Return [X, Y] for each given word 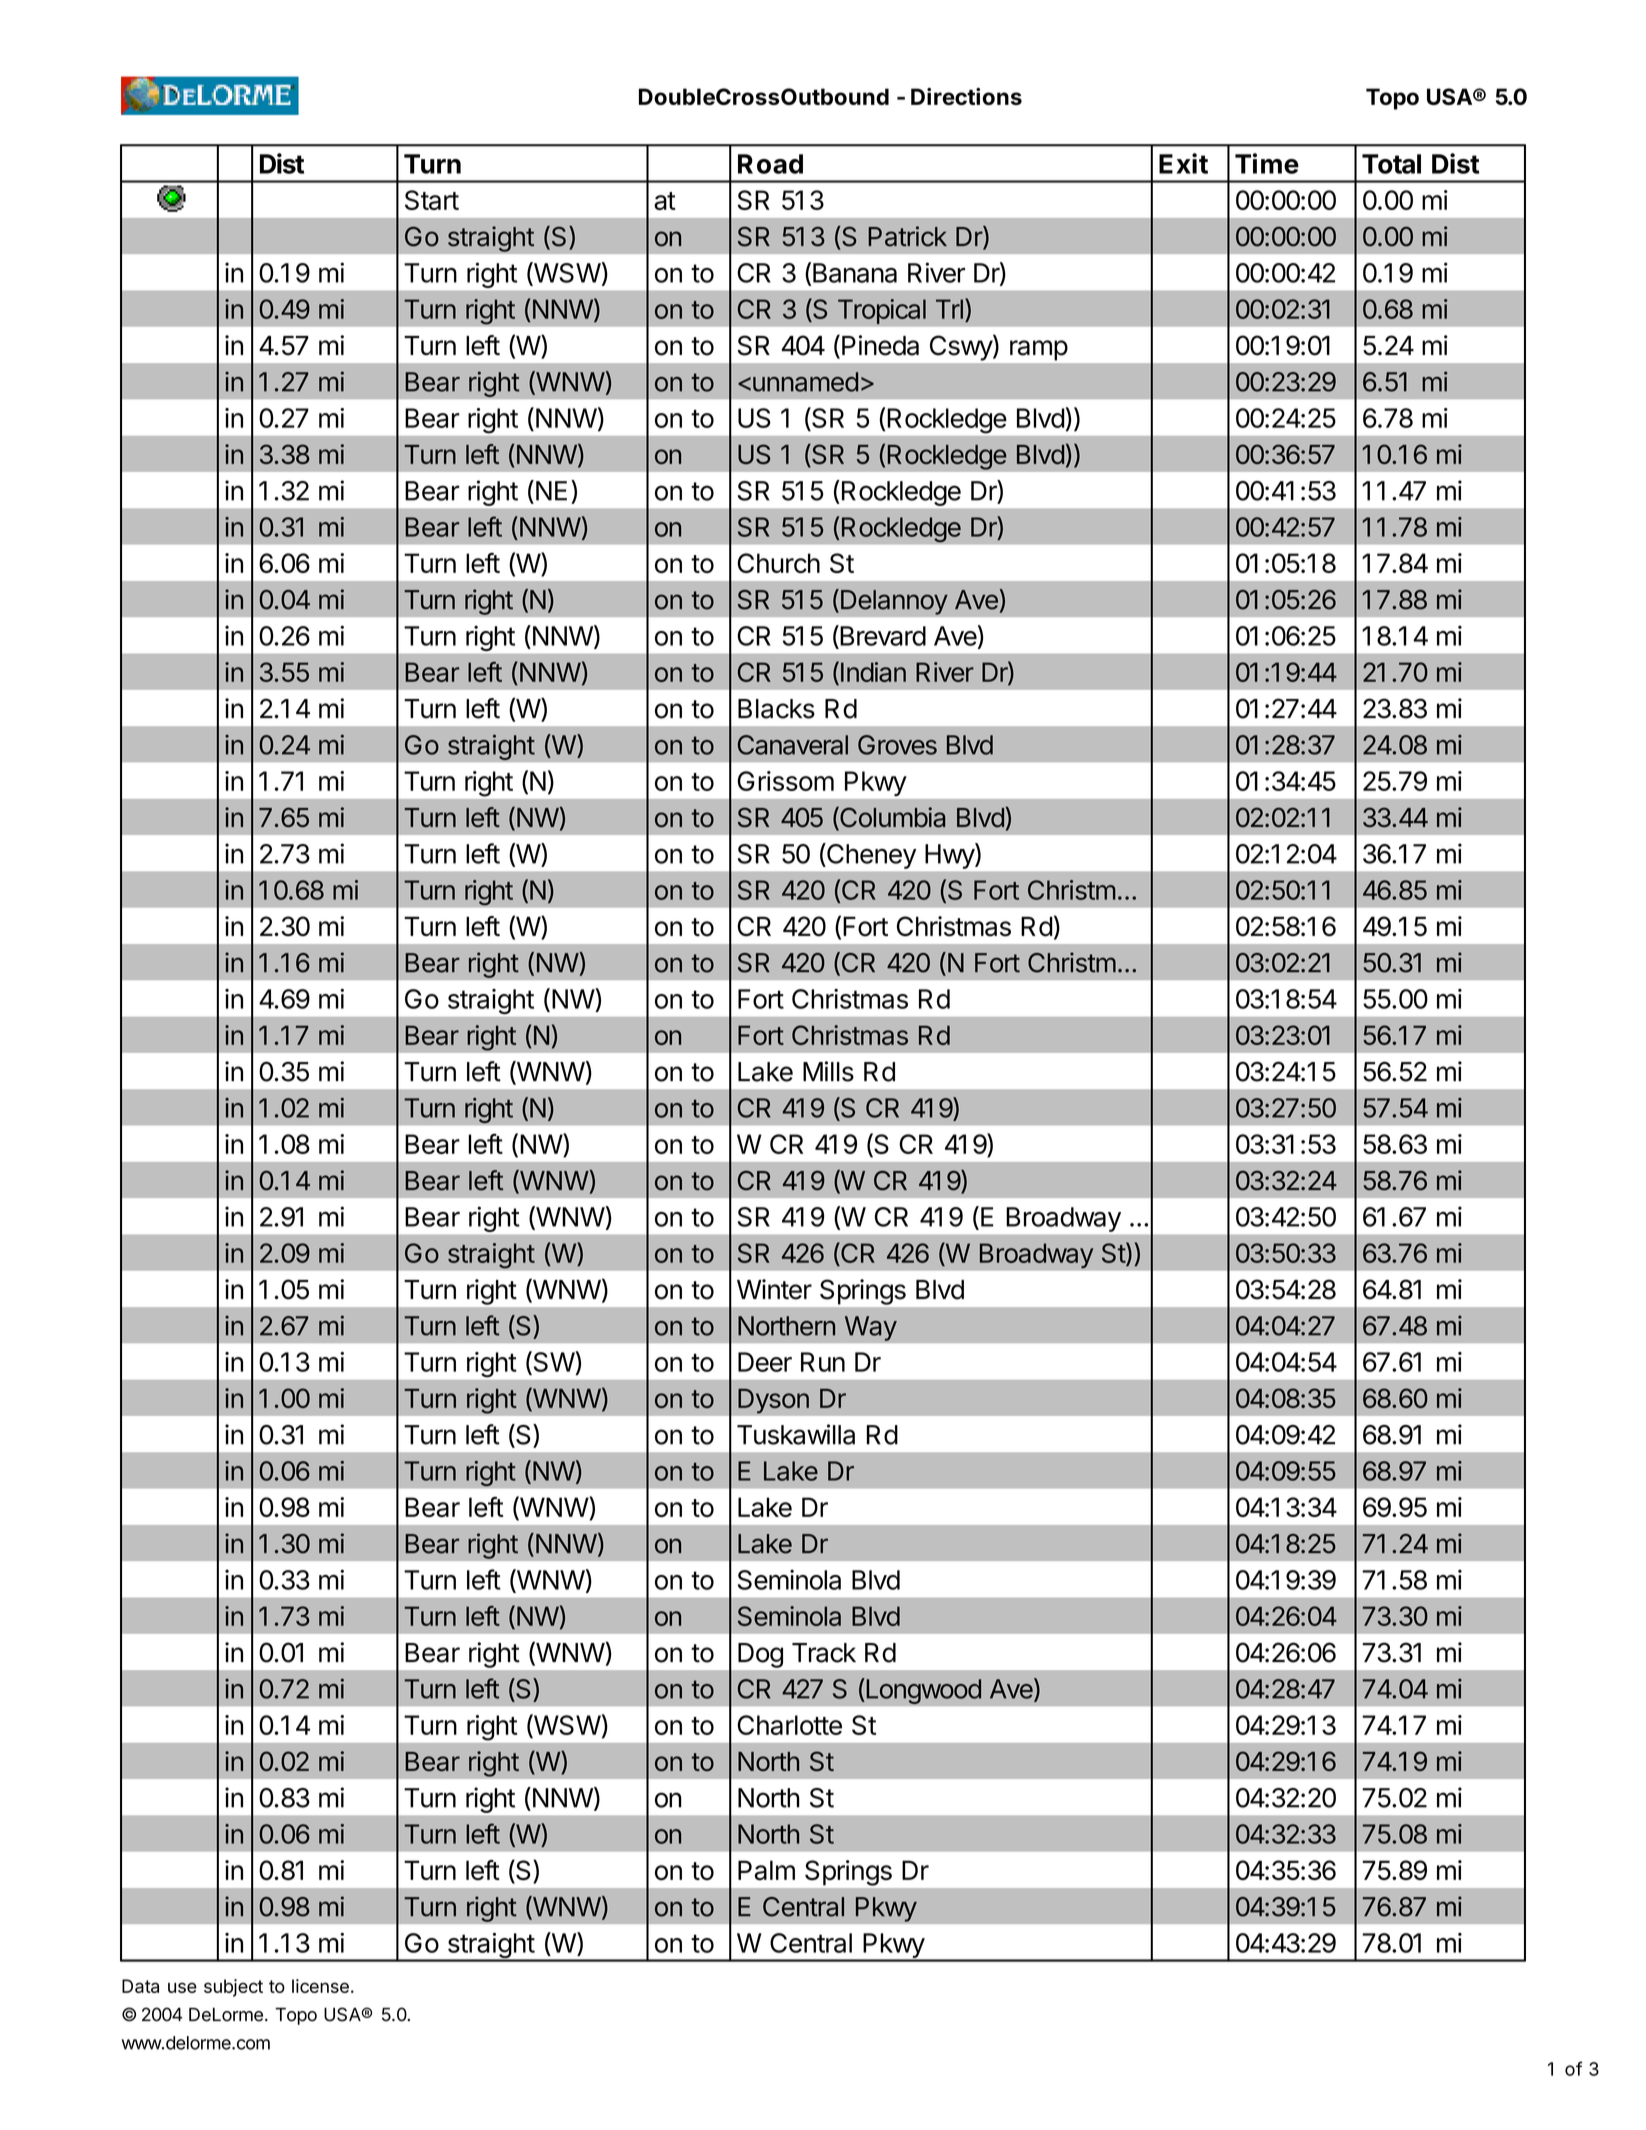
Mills [828, 1071]
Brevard [882, 635]
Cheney [870, 856]
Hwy [950, 856]
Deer [765, 1362]
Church [778, 563]
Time [1267, 163]
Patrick [907, 236]
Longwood [923, 1691]
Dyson [773, 1401]
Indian [873, 672]
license [320, 1986]
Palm [766, 1870]
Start [432, 200]
